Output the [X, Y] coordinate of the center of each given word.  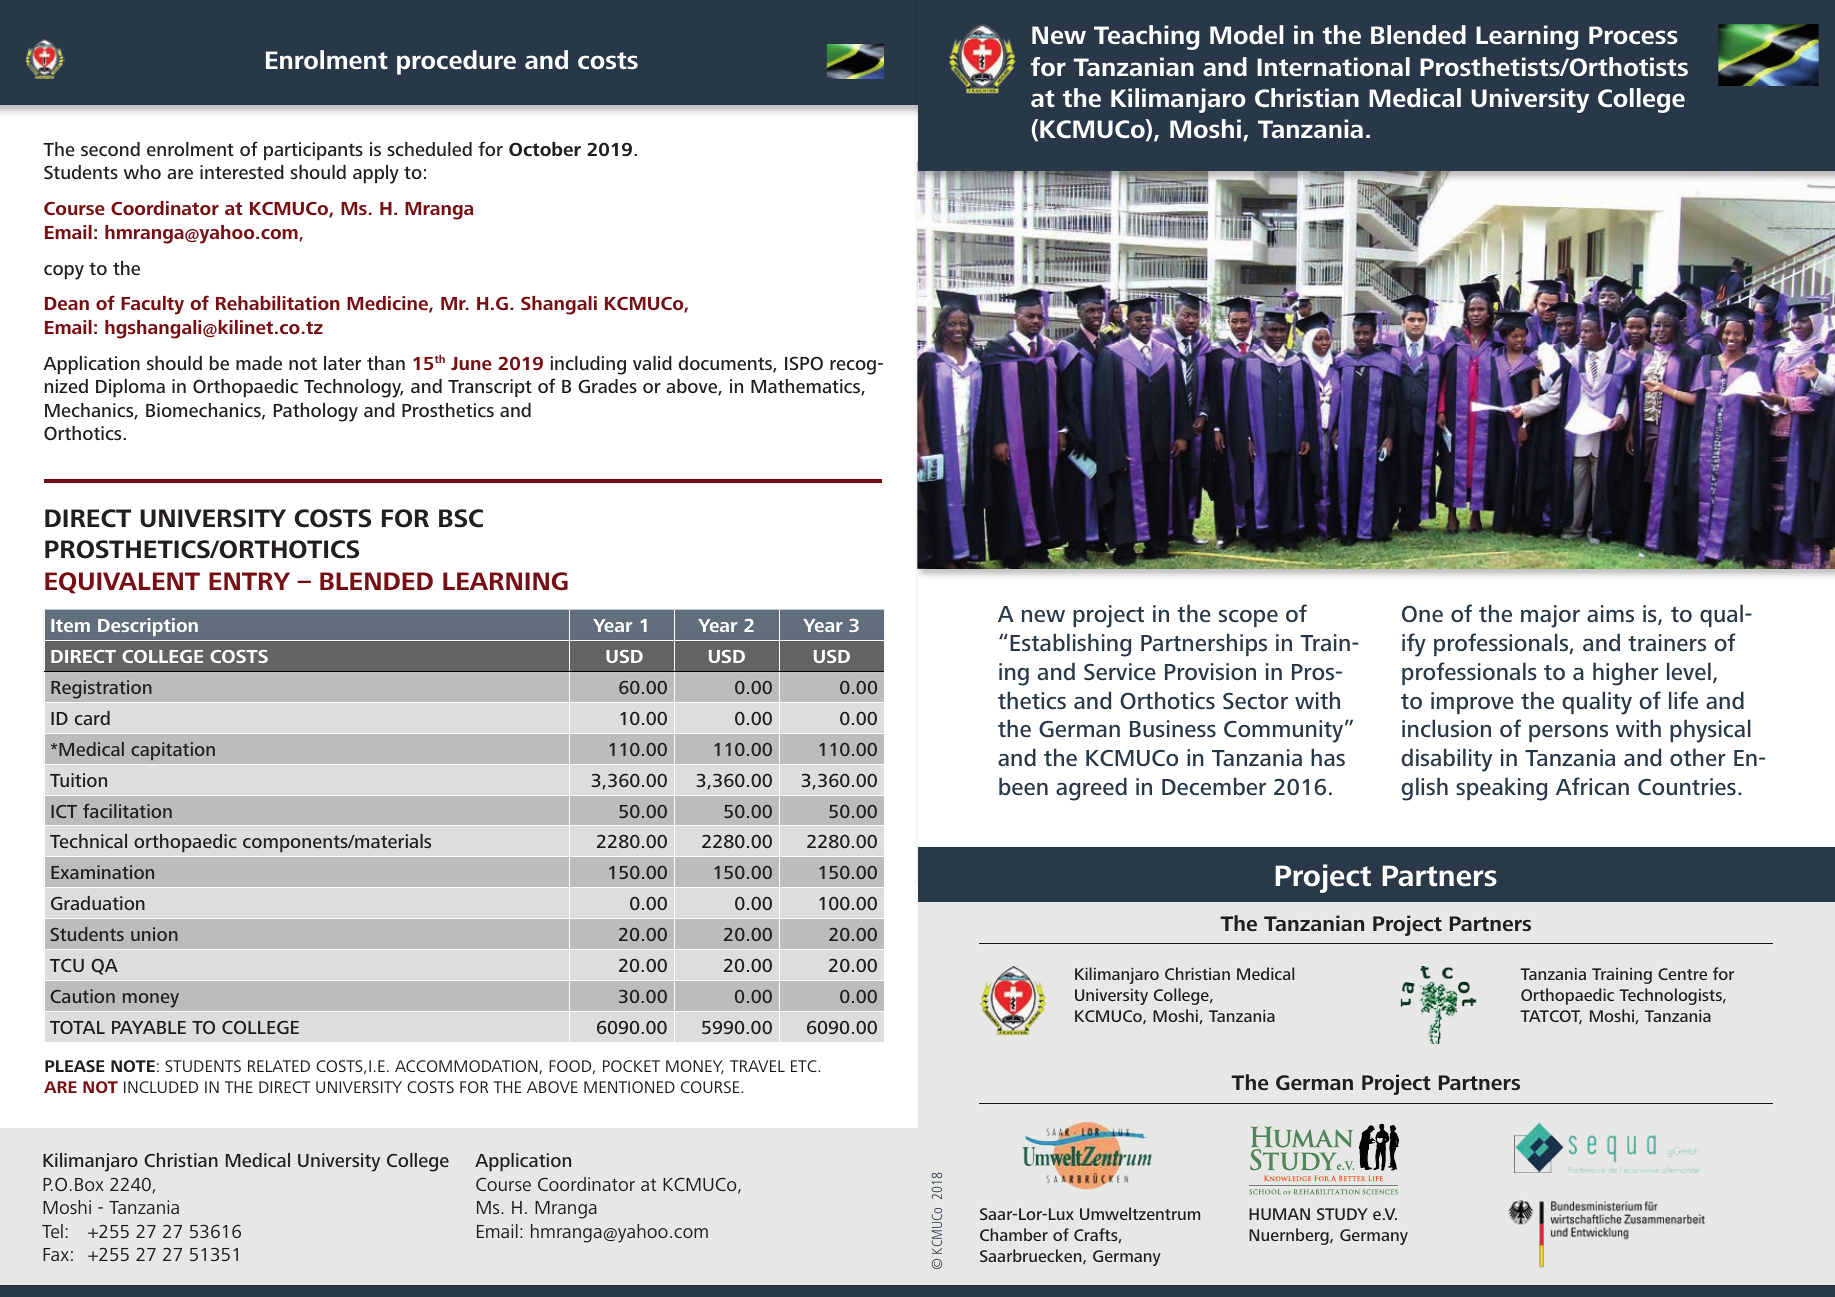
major [1550, 616]
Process [1633, 35]
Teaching [1146, 37]
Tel [52, 1231]
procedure [456, 62]
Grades [607, 386]
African [1592, 786]
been [1023, 786]
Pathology [316, 412]
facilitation [127, 811]
